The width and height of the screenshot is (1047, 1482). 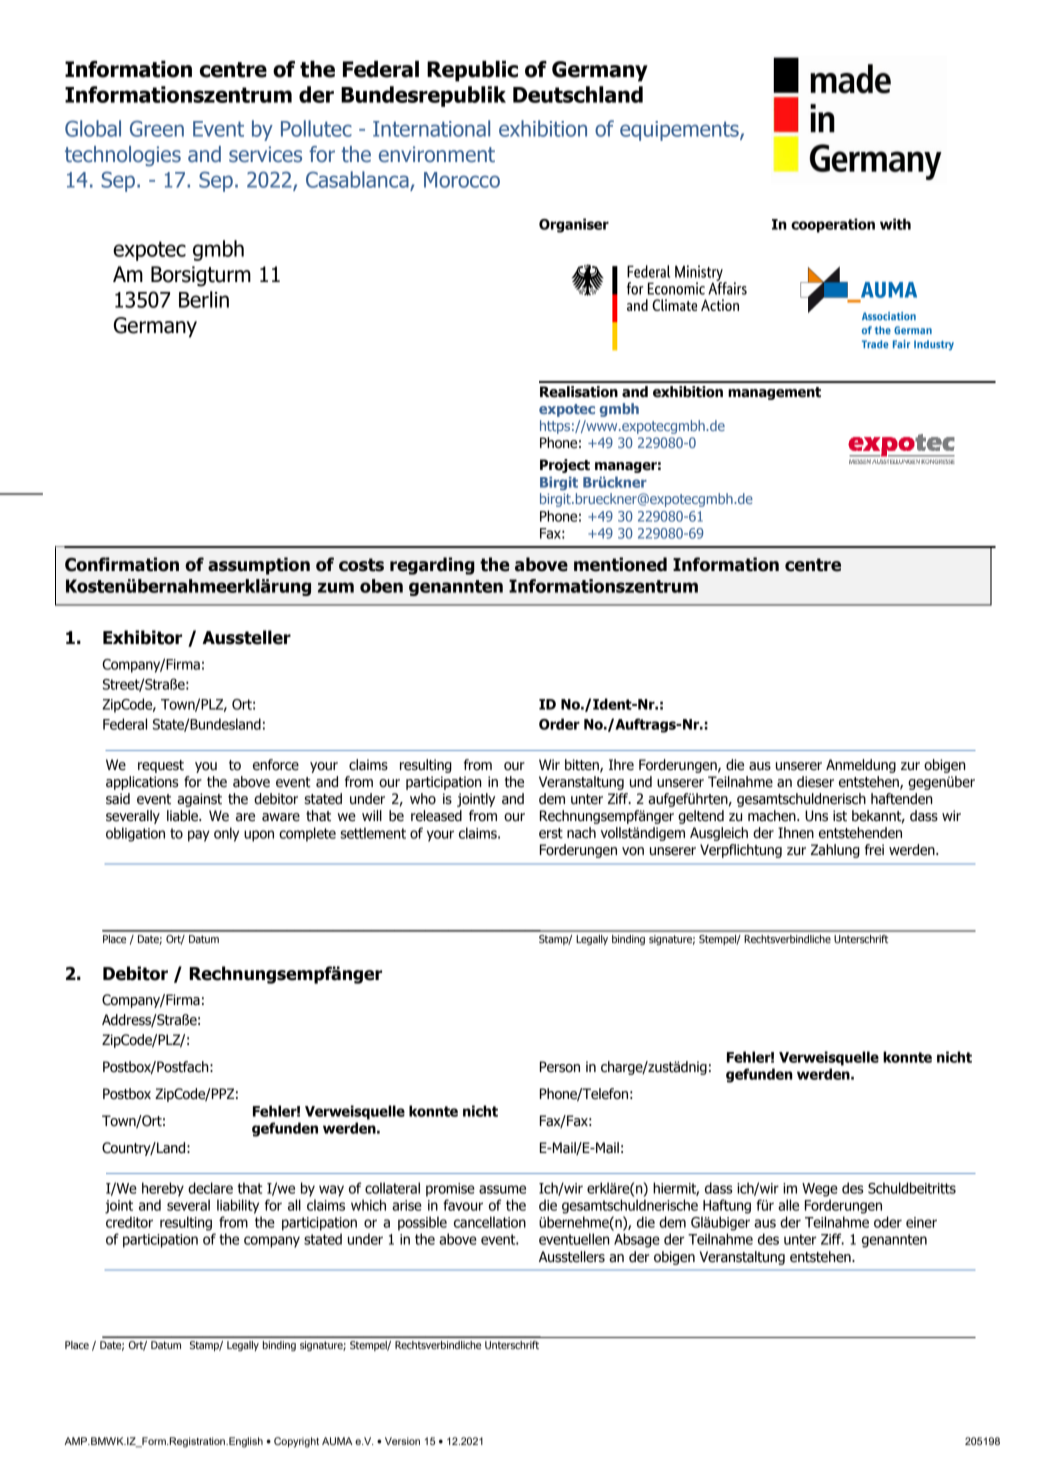 I want to click on Copyright, so click(x=296, y=1442).
